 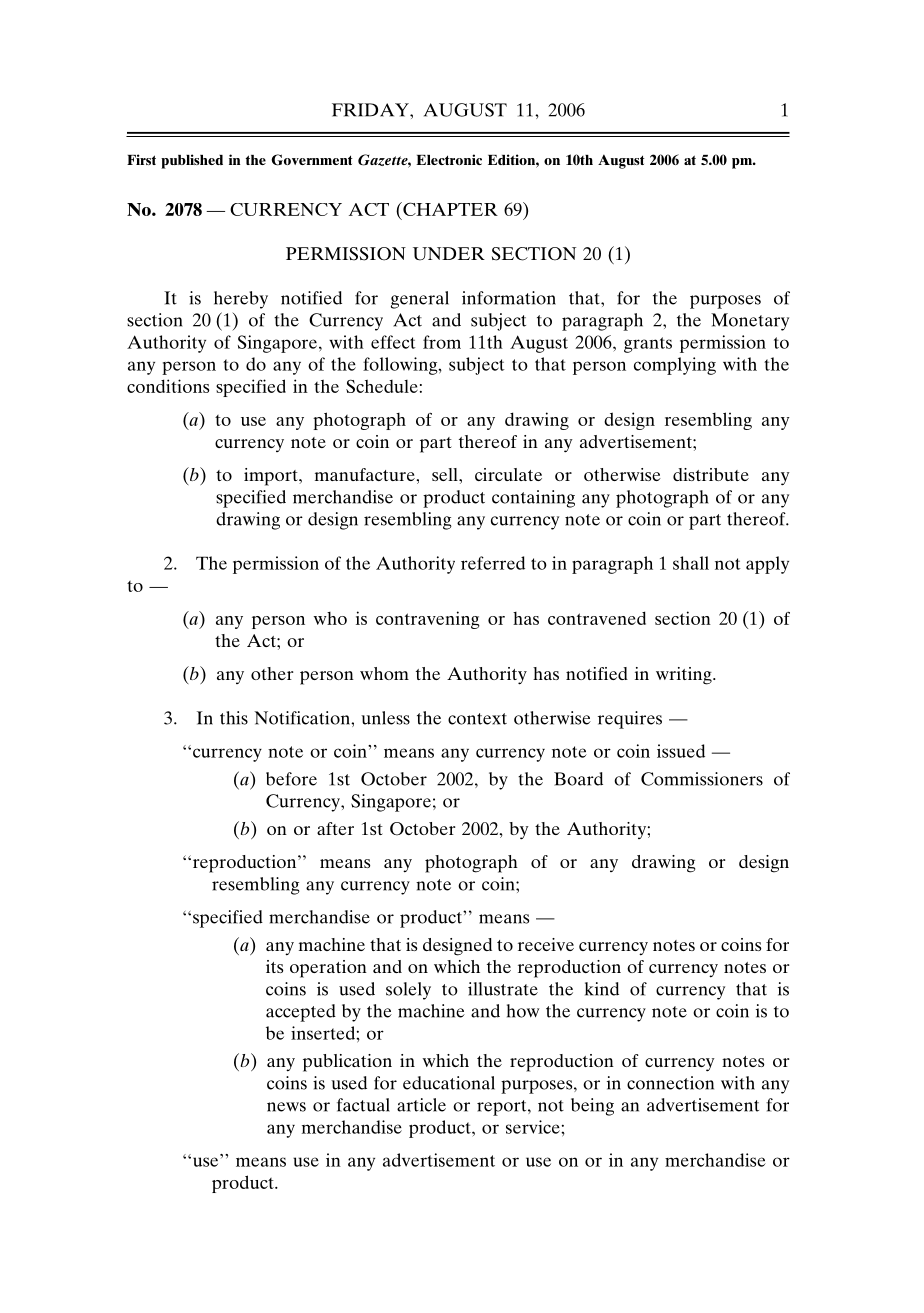 What do you see at coordinates (477, 719) in the document?
I see `context` at bounding box center [477, 719].
